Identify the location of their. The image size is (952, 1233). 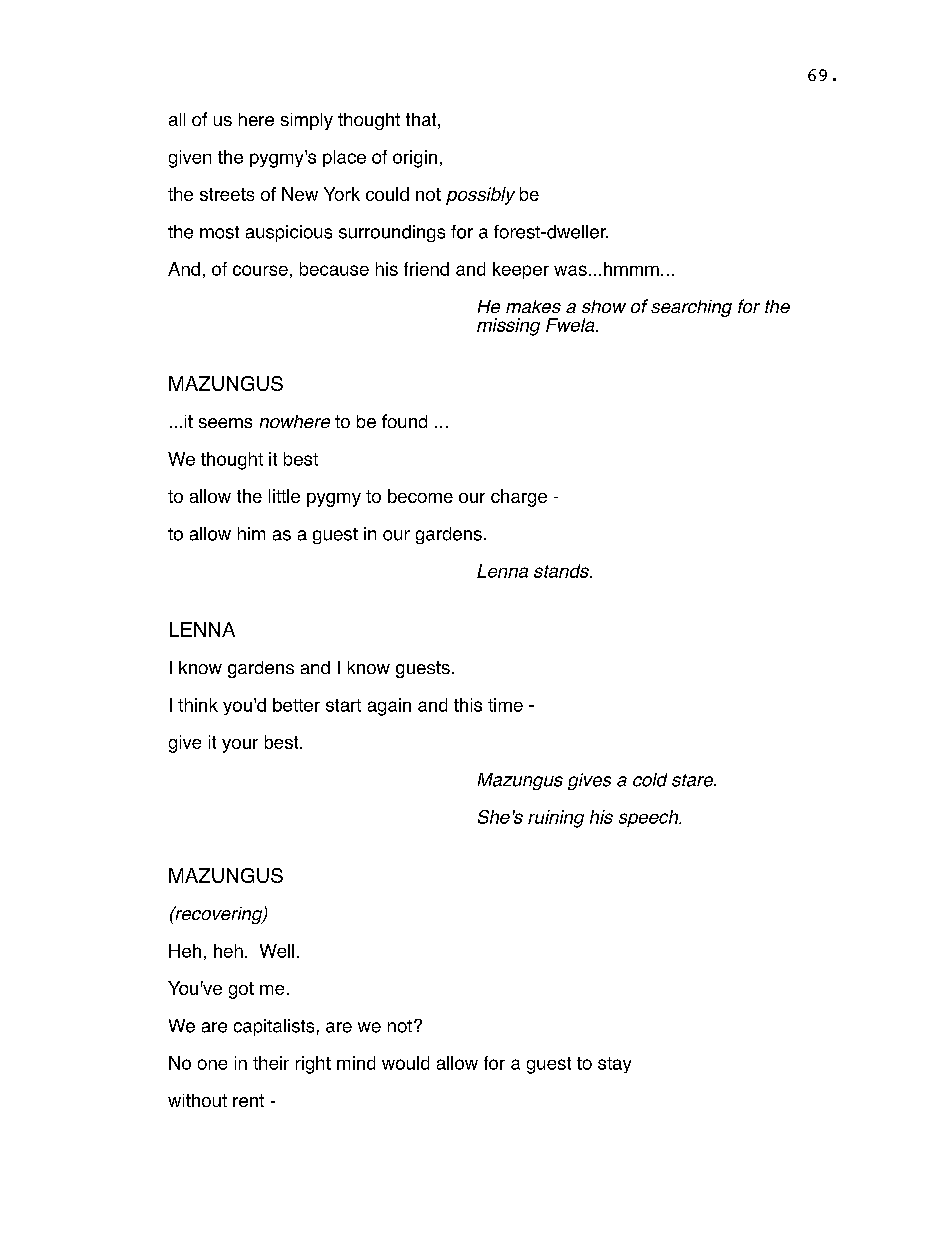
(271, 1063).
